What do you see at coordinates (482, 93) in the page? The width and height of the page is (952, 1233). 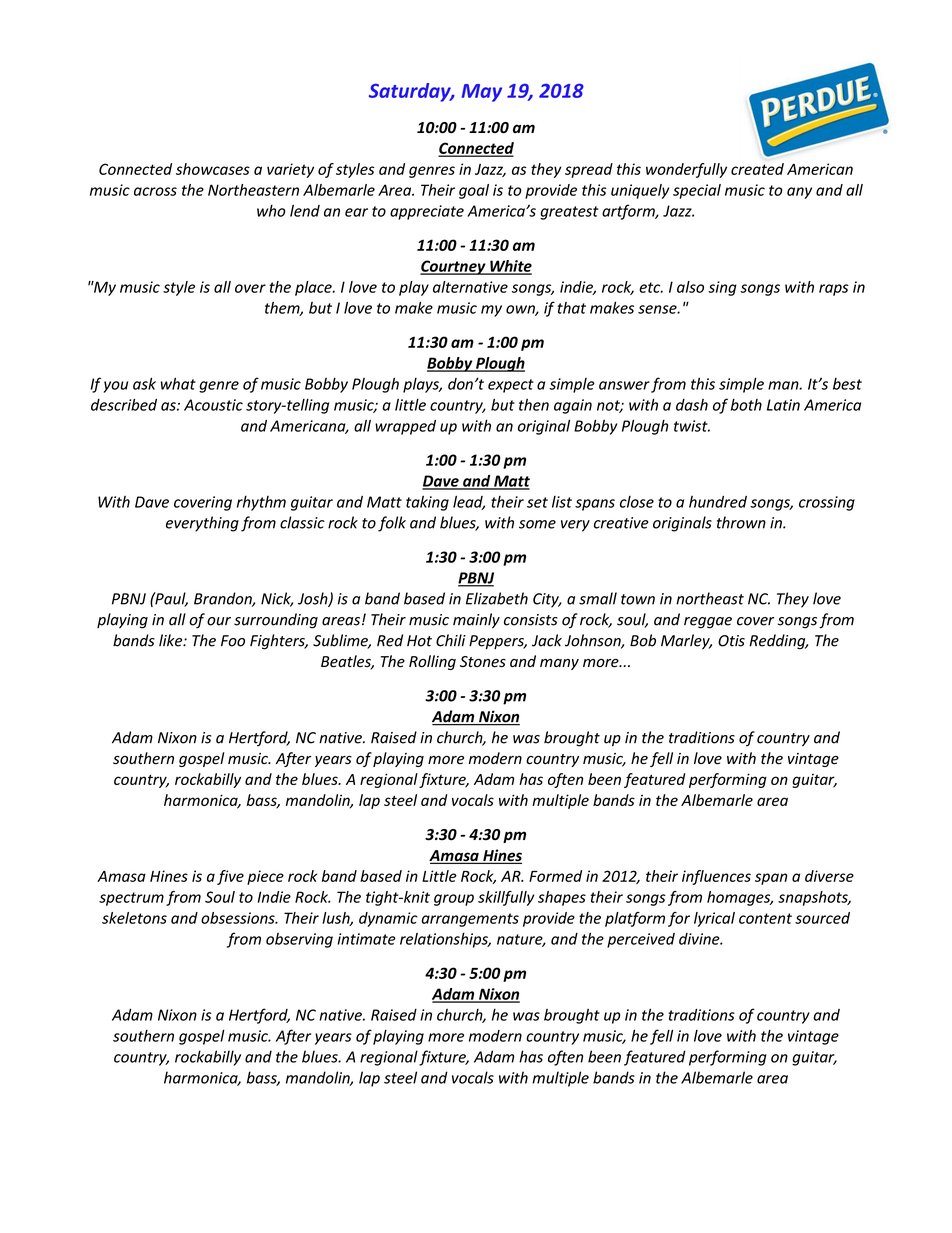 I see `May` at bounding box center [482, 93].
